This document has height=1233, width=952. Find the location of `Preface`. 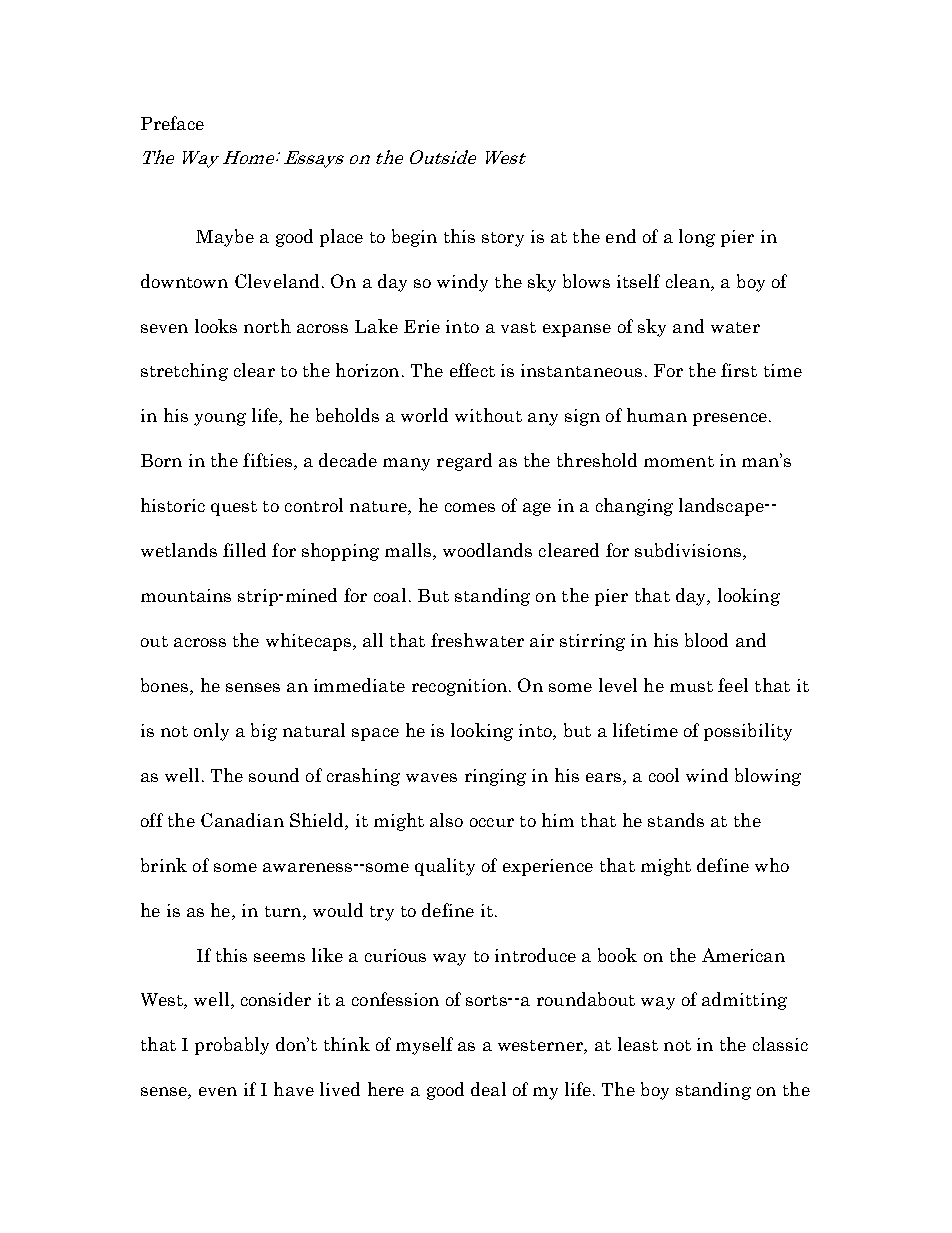

Preface is located at coordinates (172, 123).
